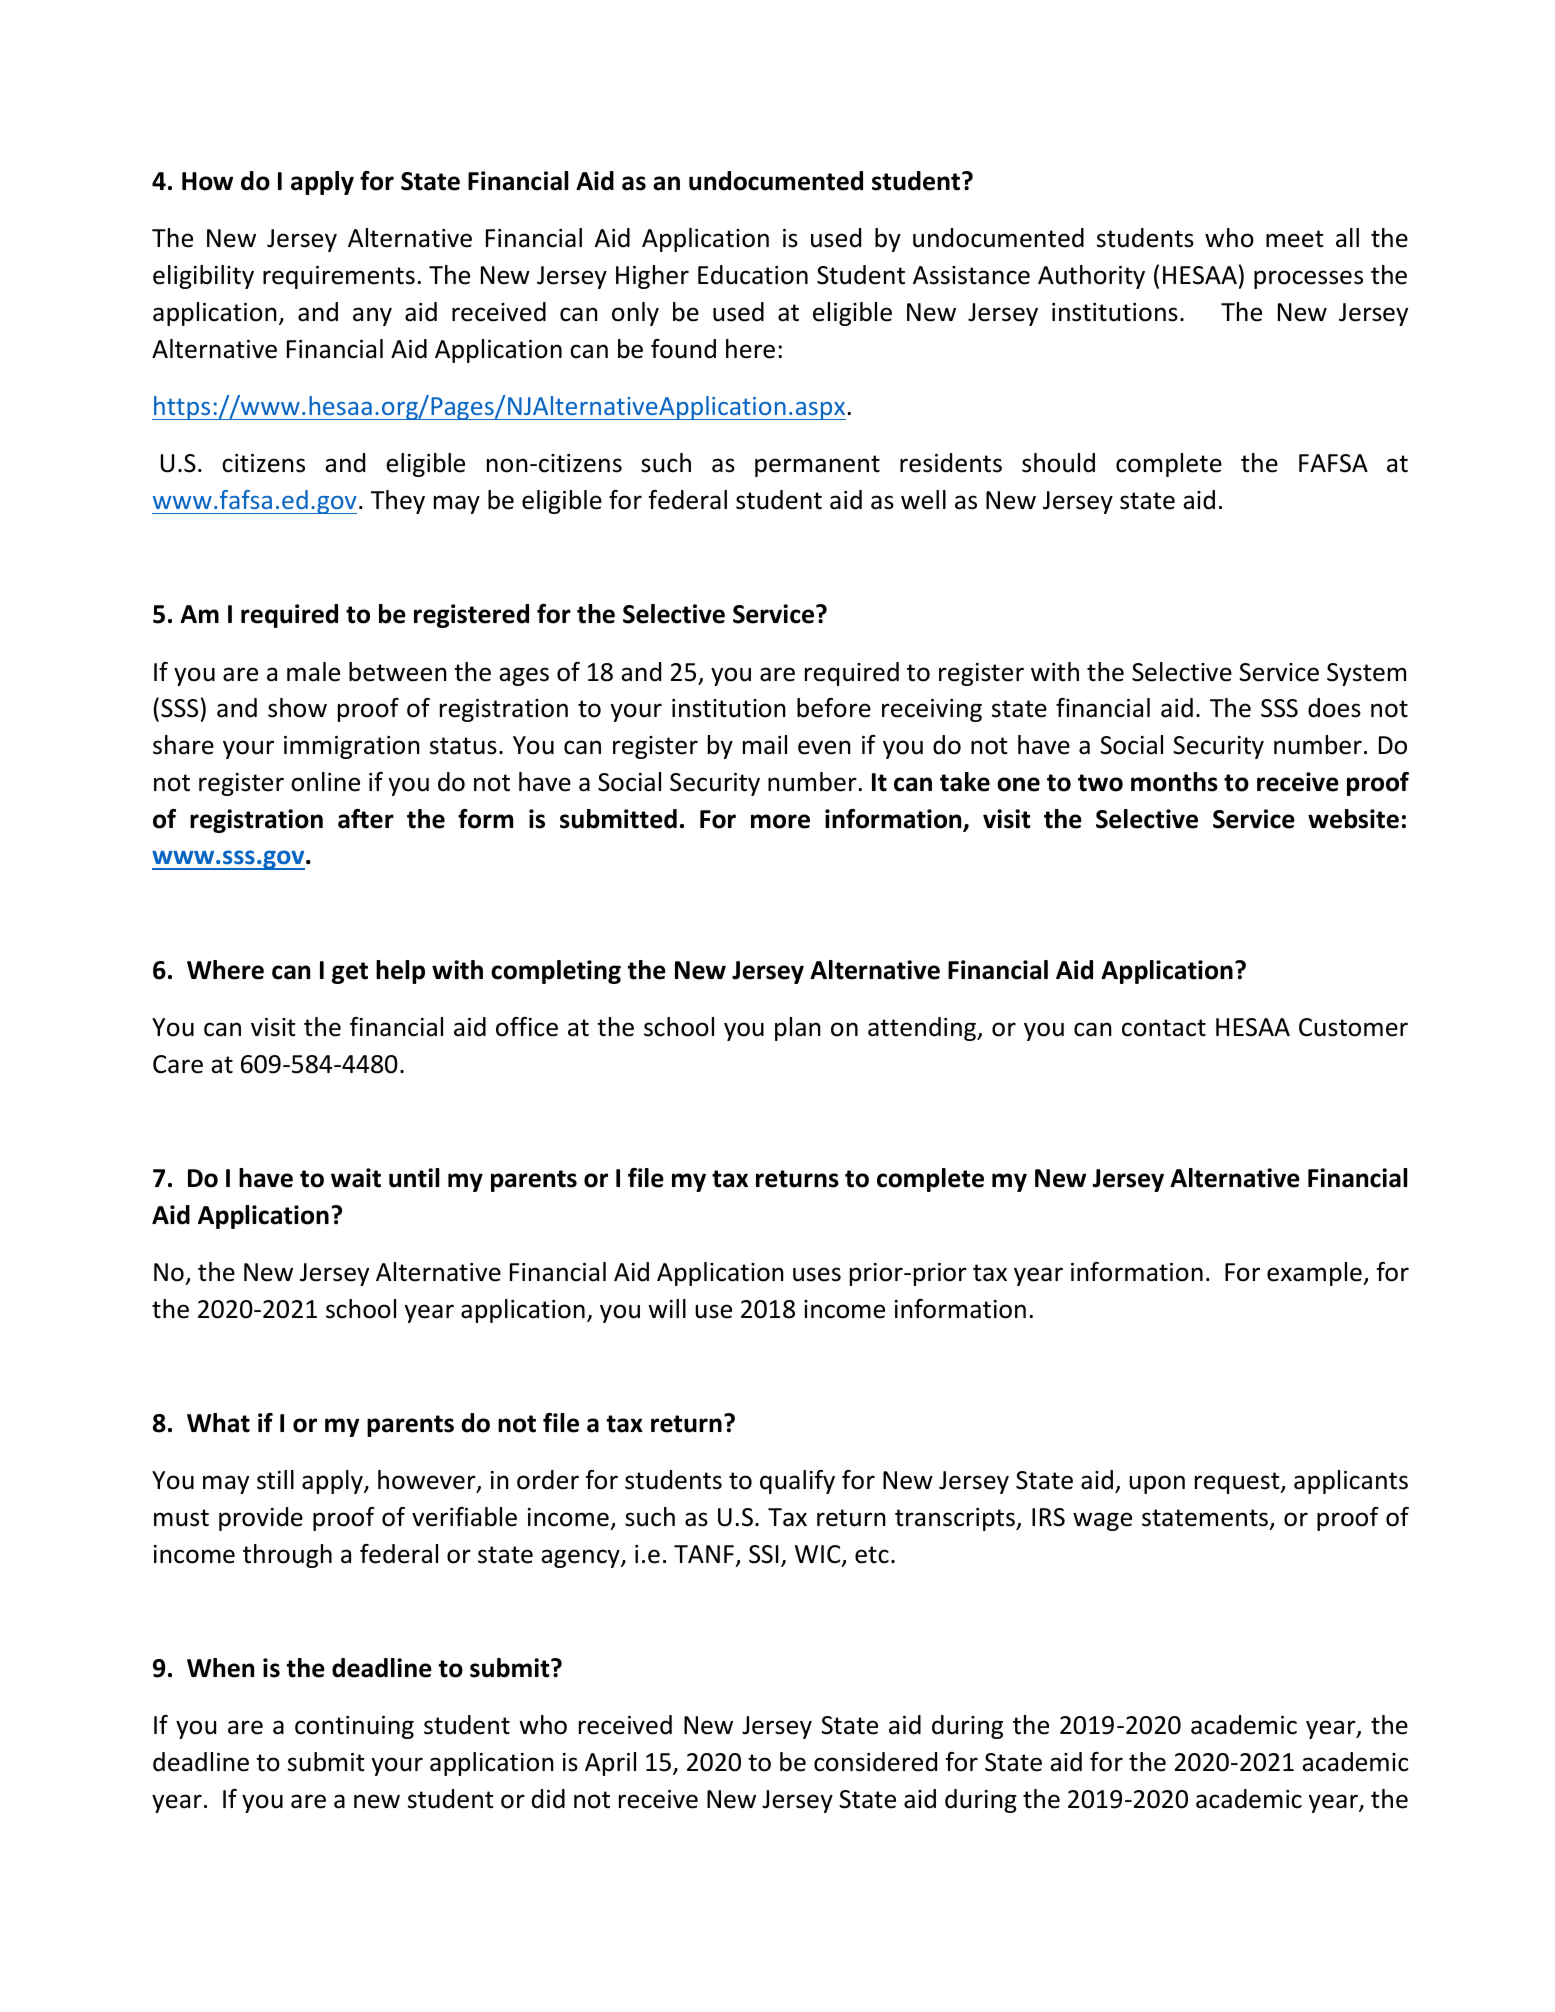 The height and width of the document is (2012, 1555). I want to click on requirements, so click(339, 277).
